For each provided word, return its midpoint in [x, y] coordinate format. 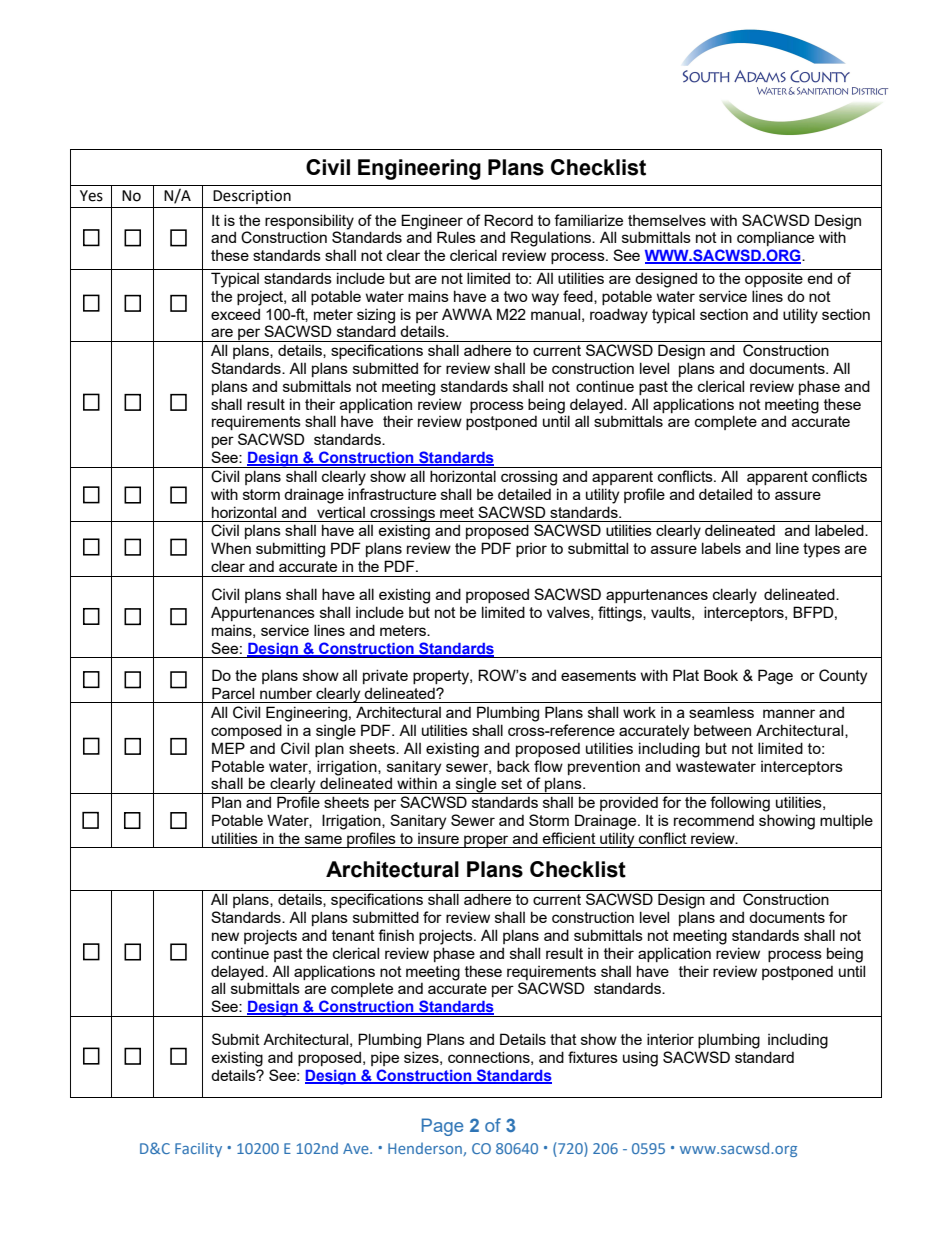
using [640, 1059]
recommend [714, 820]
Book [721, 675]
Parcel [233, 693]
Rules [456, 237]
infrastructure [392, 494]
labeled [840, 530]
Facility [198, 1149]
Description [252, 197]
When [231, 548]
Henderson [426, 1149]
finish [396, 935]
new [225, 936]
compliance [775, 238]
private [385, 676]
